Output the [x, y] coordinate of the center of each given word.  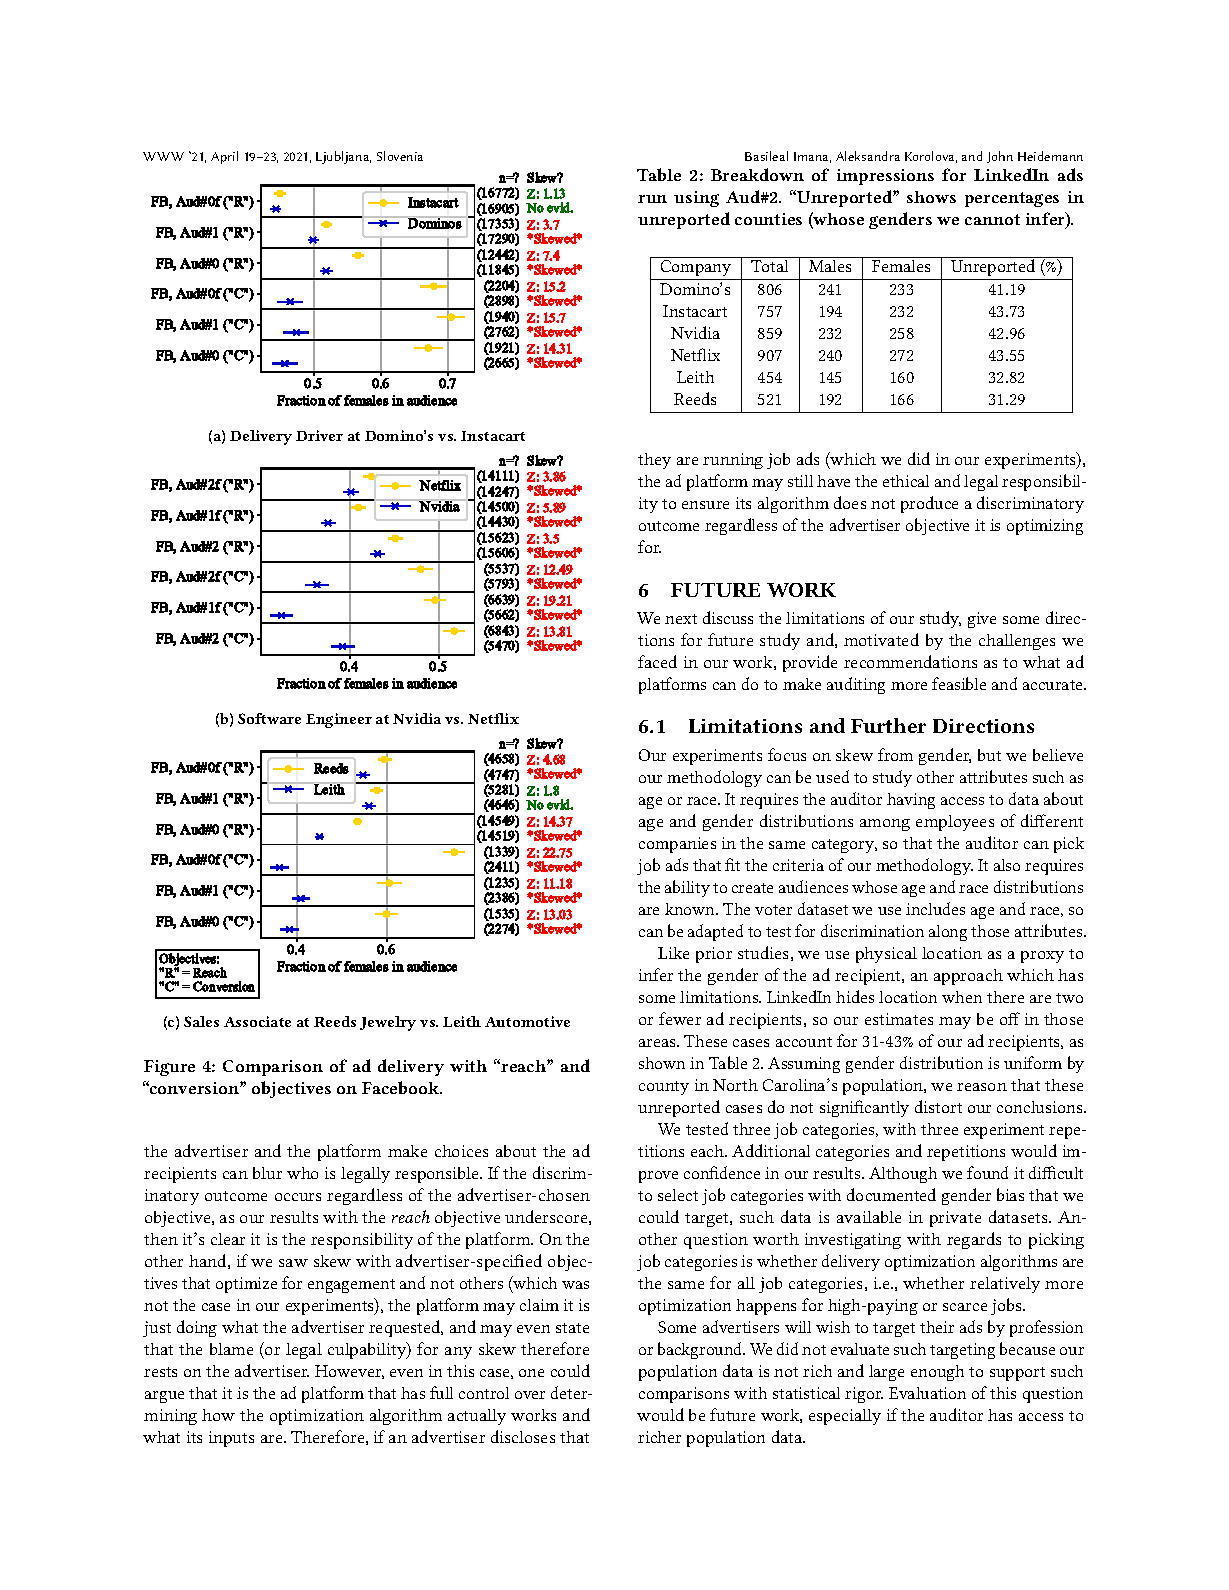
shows [931, 197]
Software [269, 718]
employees [955, 823]
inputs [231, 1439]
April [224, 157]
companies [677, 845]
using [696, 199]
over [530, 1395]
